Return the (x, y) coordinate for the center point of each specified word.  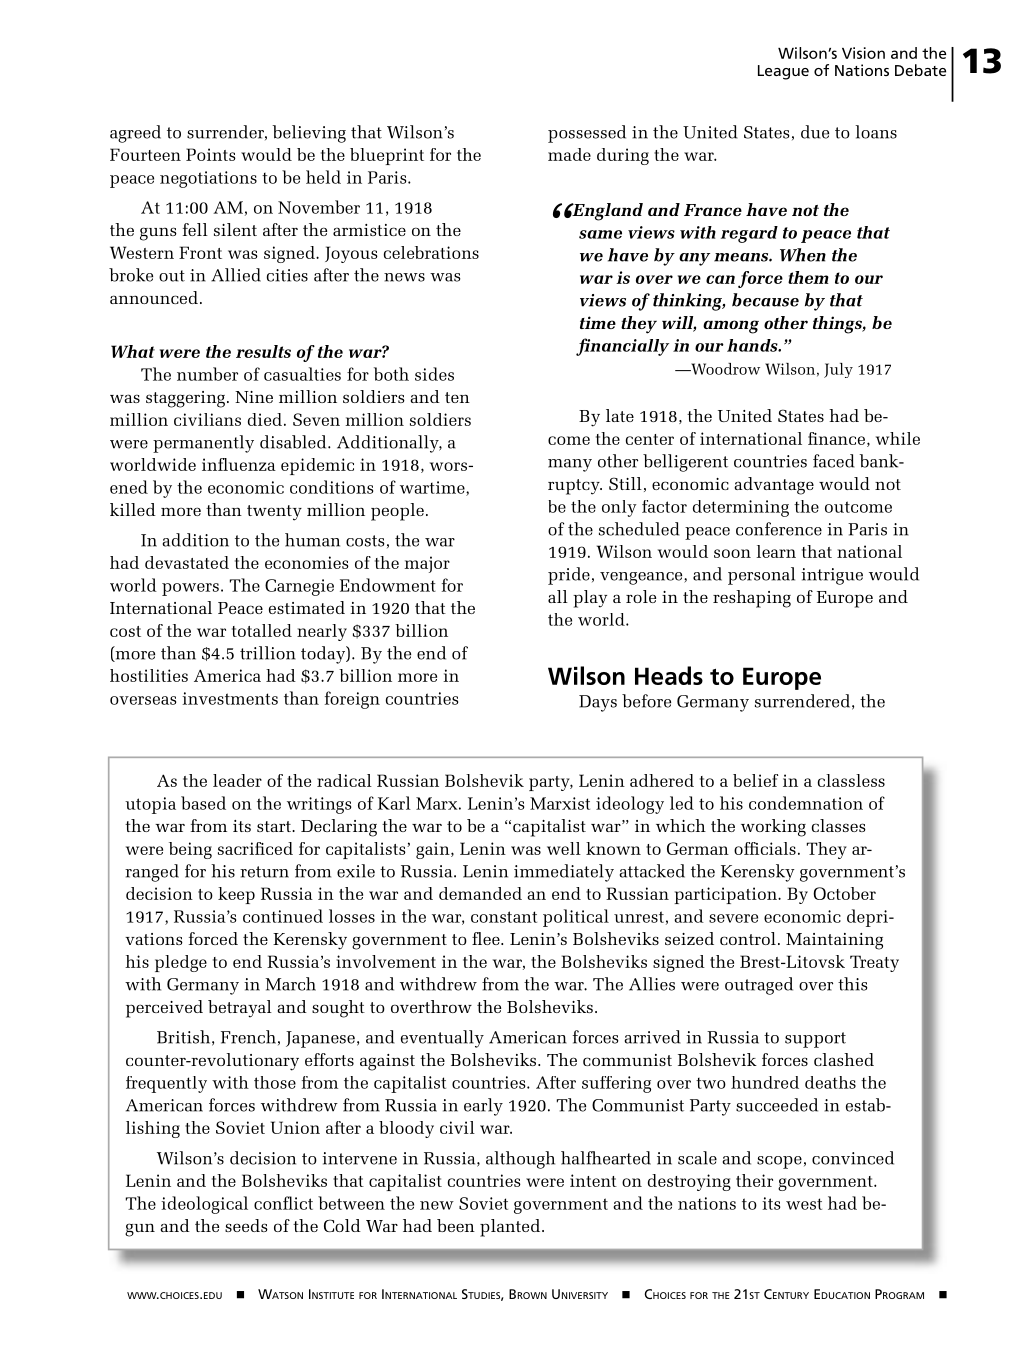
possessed (587, 134)
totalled (262, 630)
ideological (204, 1205)
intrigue (832, 576)
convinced (853, 1158)
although (520, 1160)
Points (211, 154)
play (590, 599)
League (783, 72)
